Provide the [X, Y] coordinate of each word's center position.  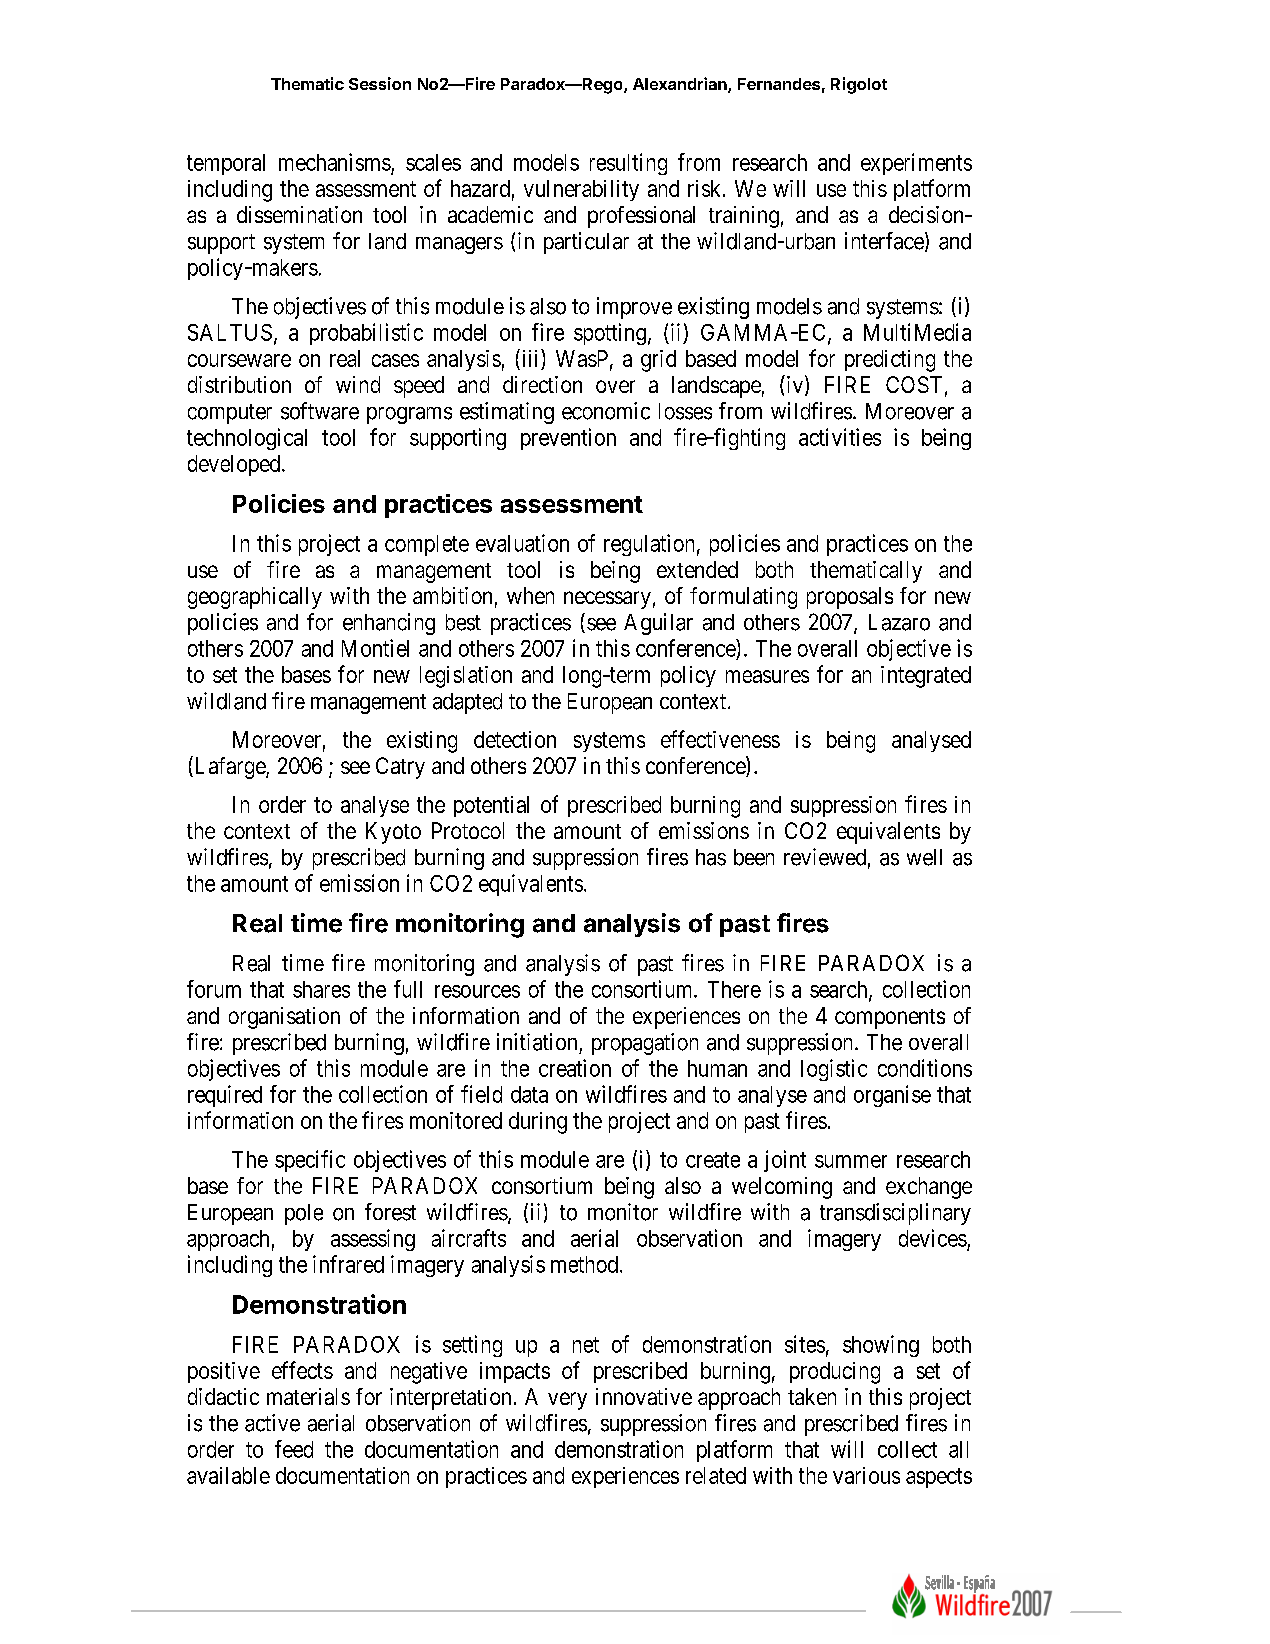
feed [294, 1449]
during [538, 1123]
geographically [255, 598]
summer [851, 1161]
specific [310, 1161]
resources [477, 991]
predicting [890, 361]
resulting [628, 164]
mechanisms [335, 162]
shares [321, 989]
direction [542, 384]
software [320, 411]
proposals [850, 598]
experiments [916, 164]
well [924, 857]
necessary [607, 600]
